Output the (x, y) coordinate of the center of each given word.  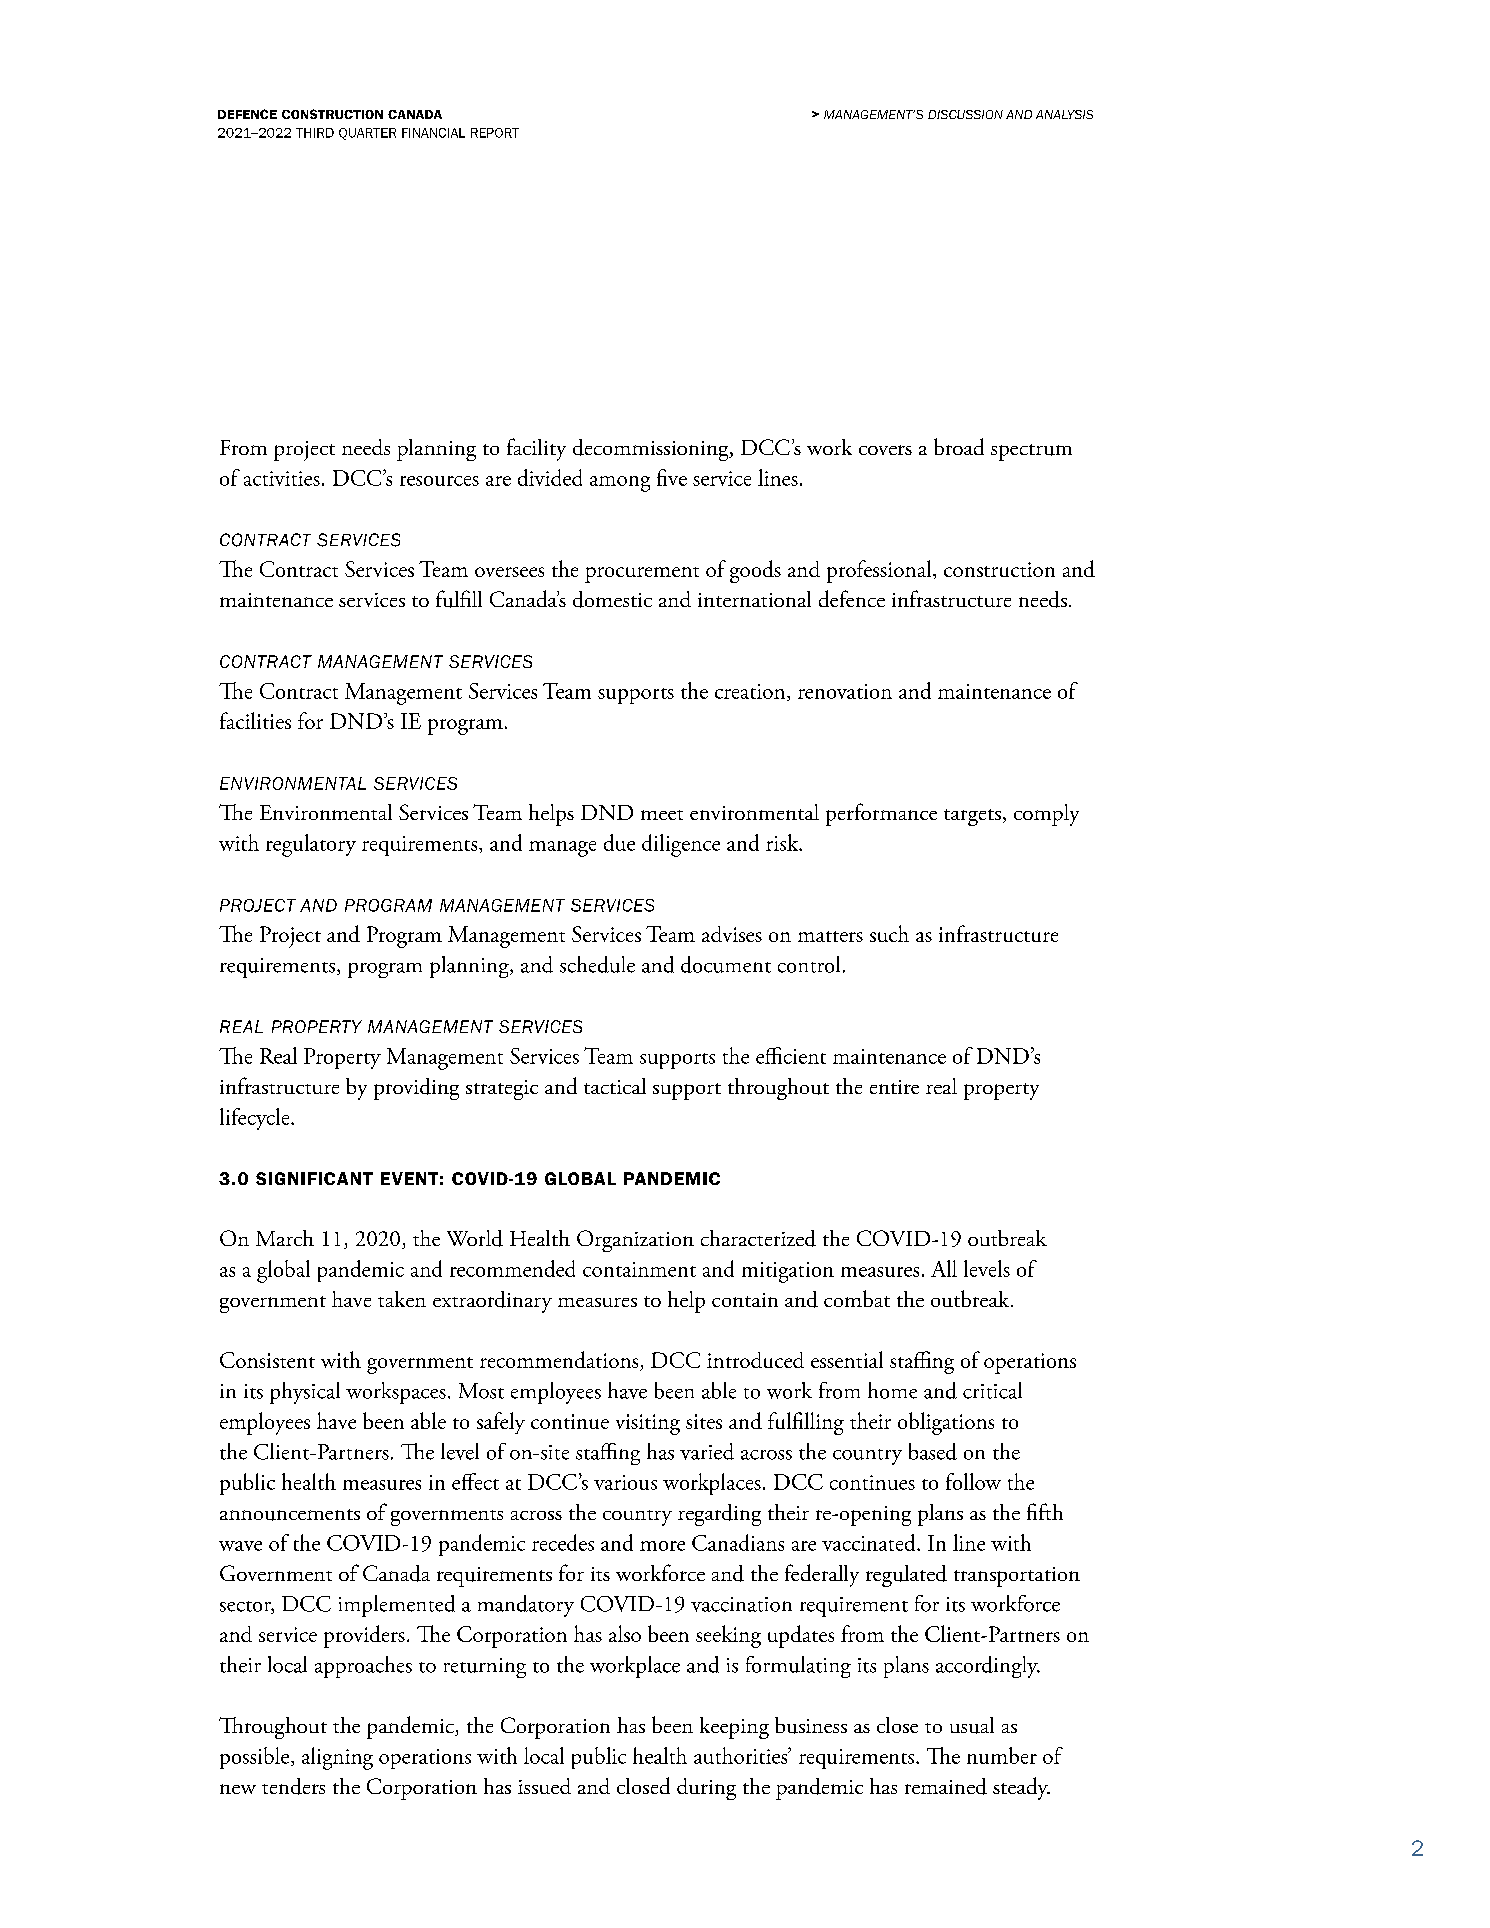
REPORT (495, 133)
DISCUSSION (965, 114)
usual (972, 1725)
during (706, 1789)
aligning (337, 1758)
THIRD (315, 133)
